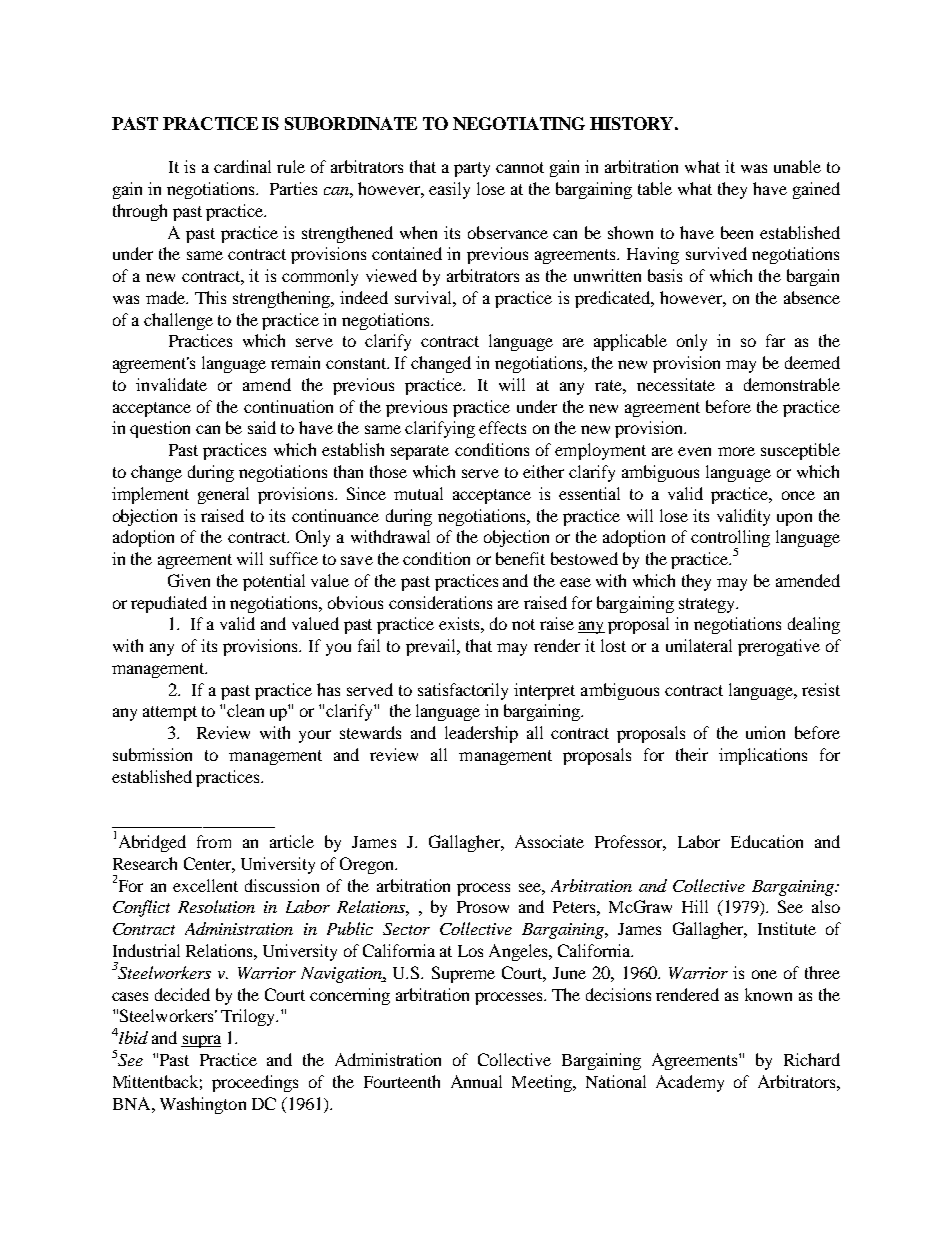 The image size is (952, 1233). I want to click on party, so click(472, 169).
